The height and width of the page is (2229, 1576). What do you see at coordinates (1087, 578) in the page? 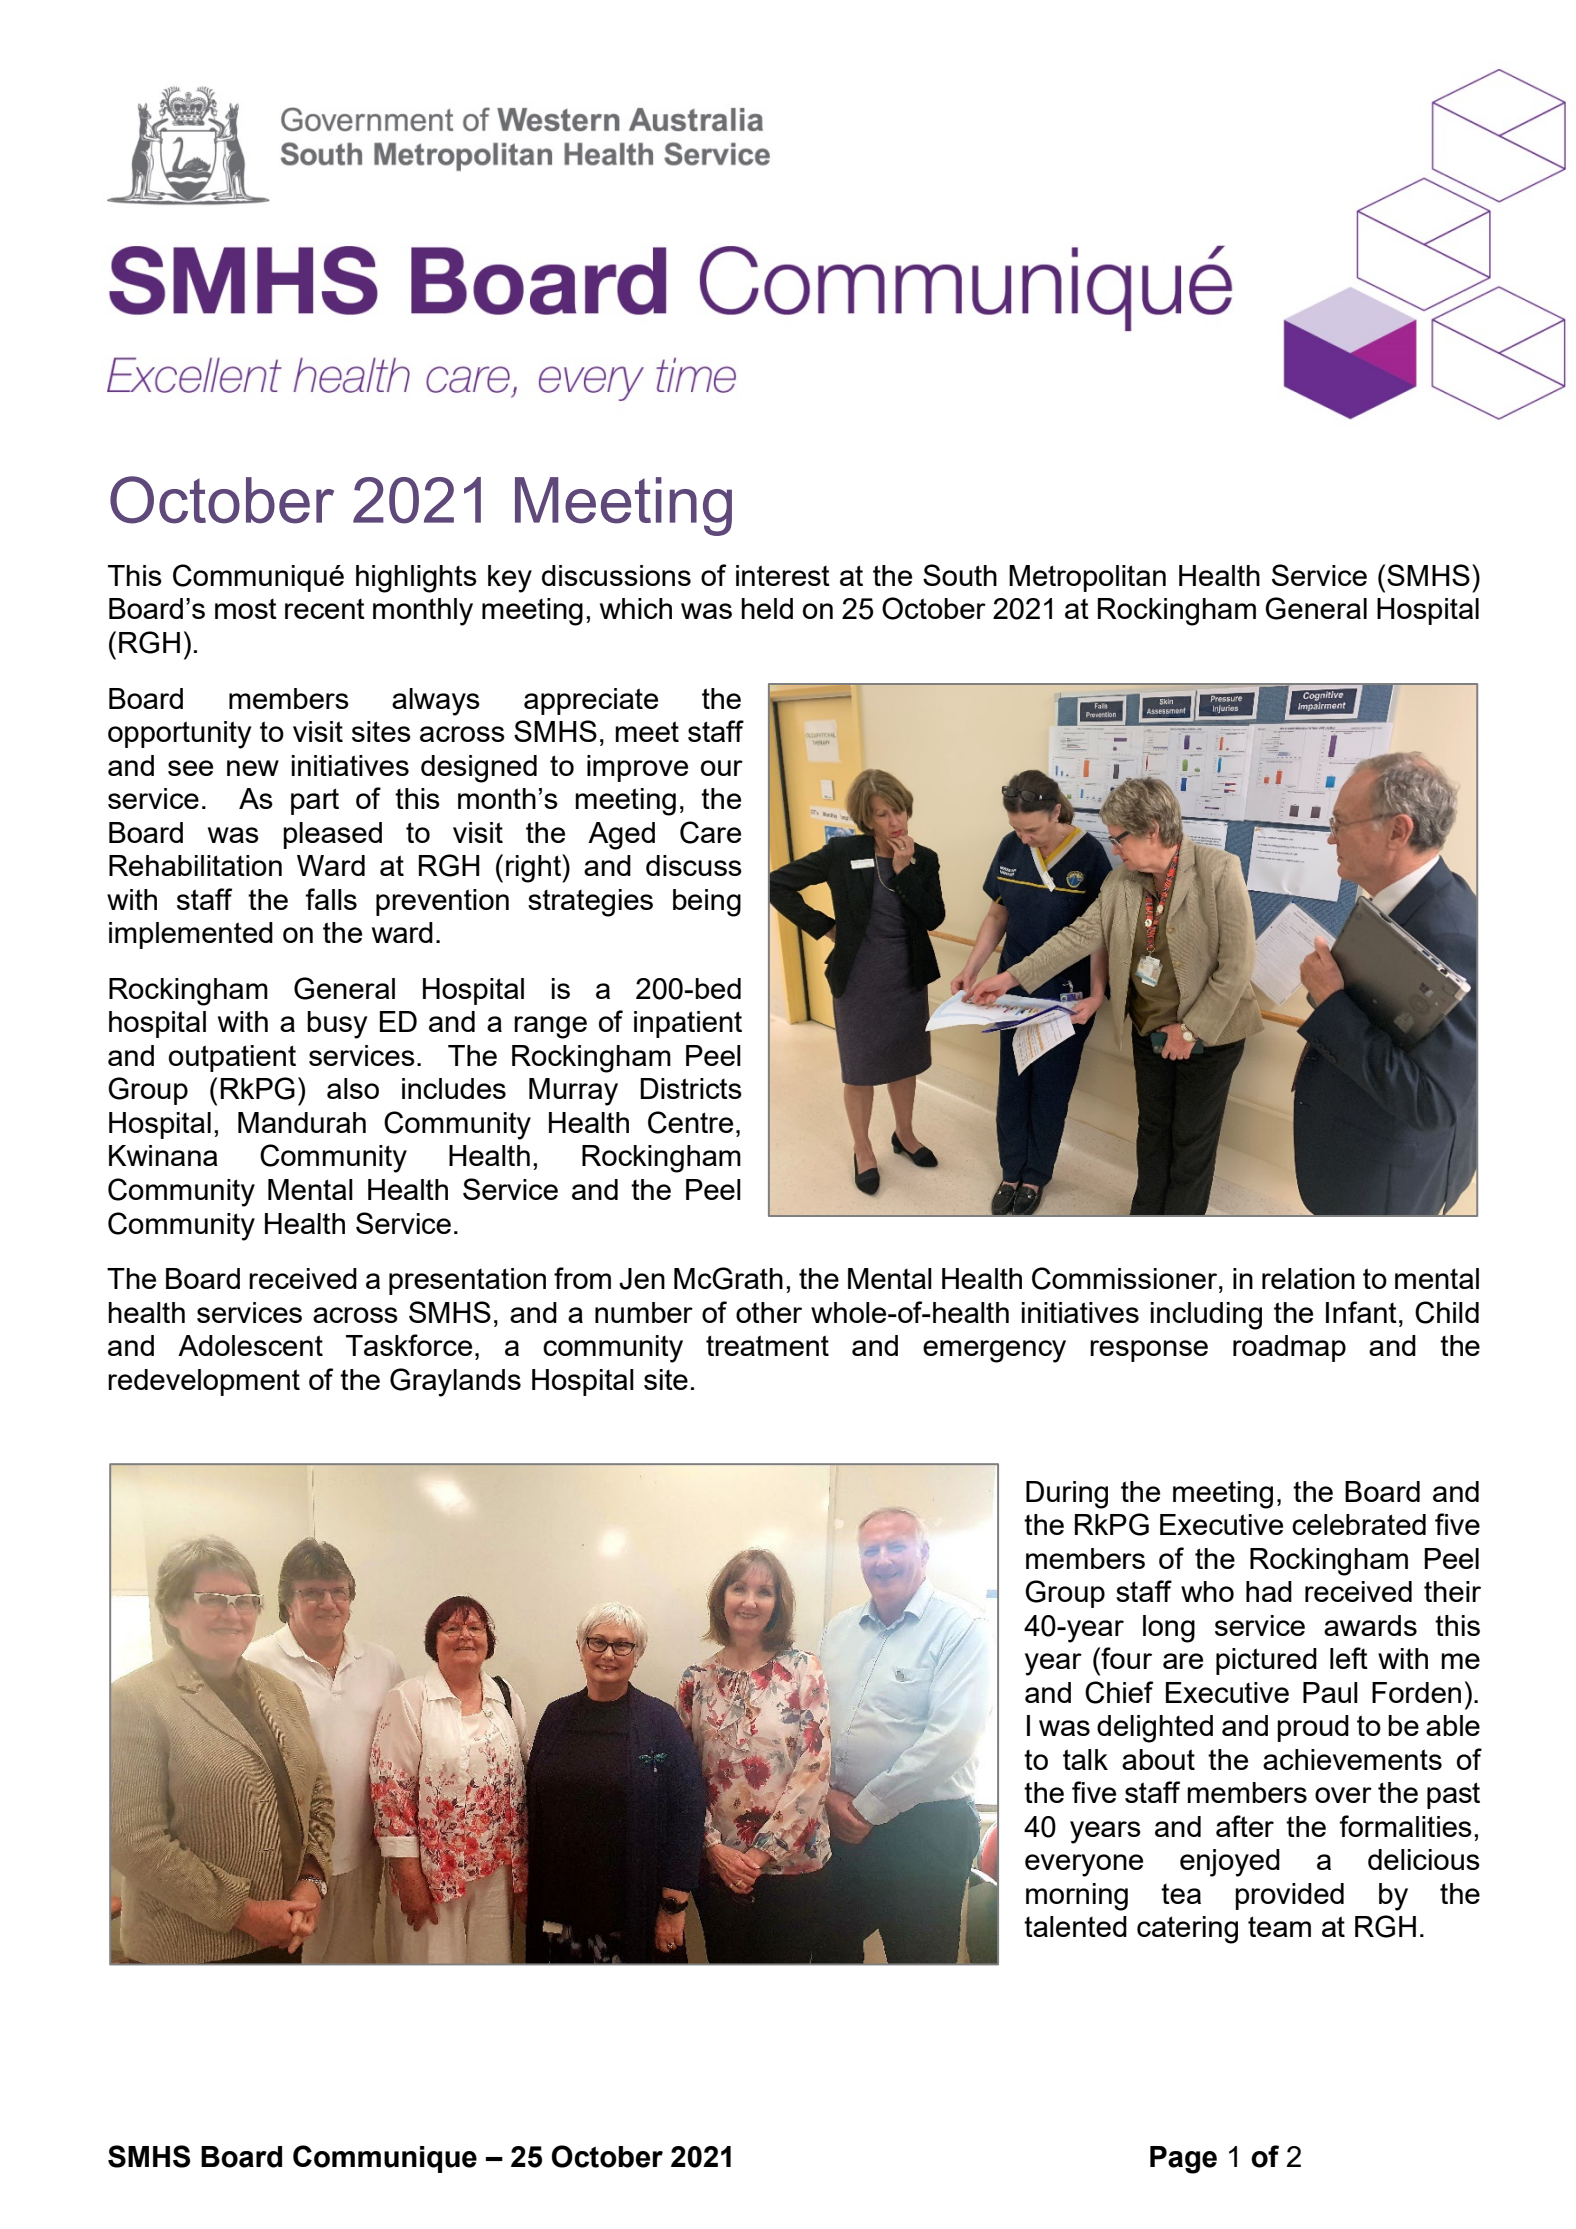
I see `Metropolitan` at bounding box center [1087, 578].
